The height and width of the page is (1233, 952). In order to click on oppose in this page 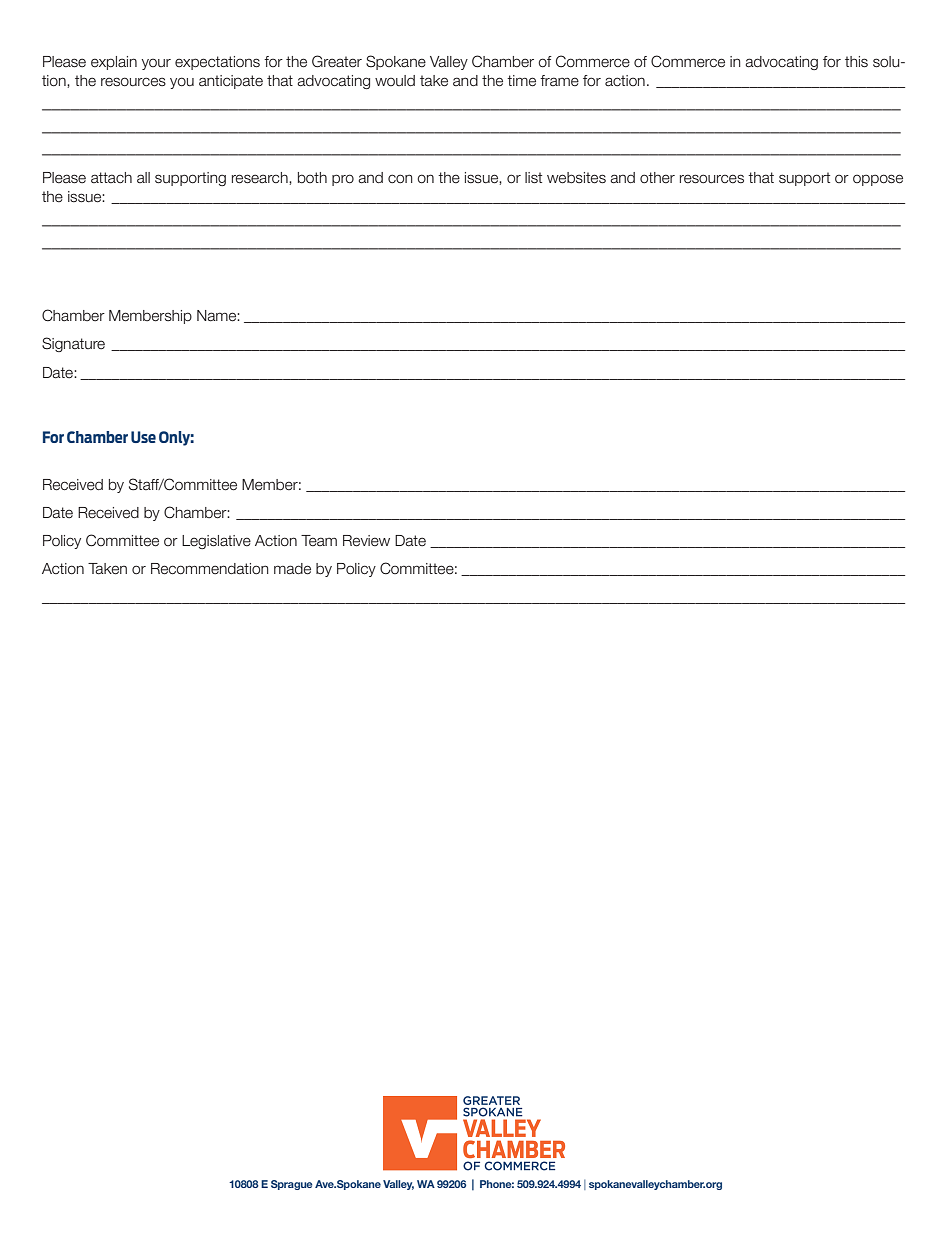, I will do `click(878, 180)`.
